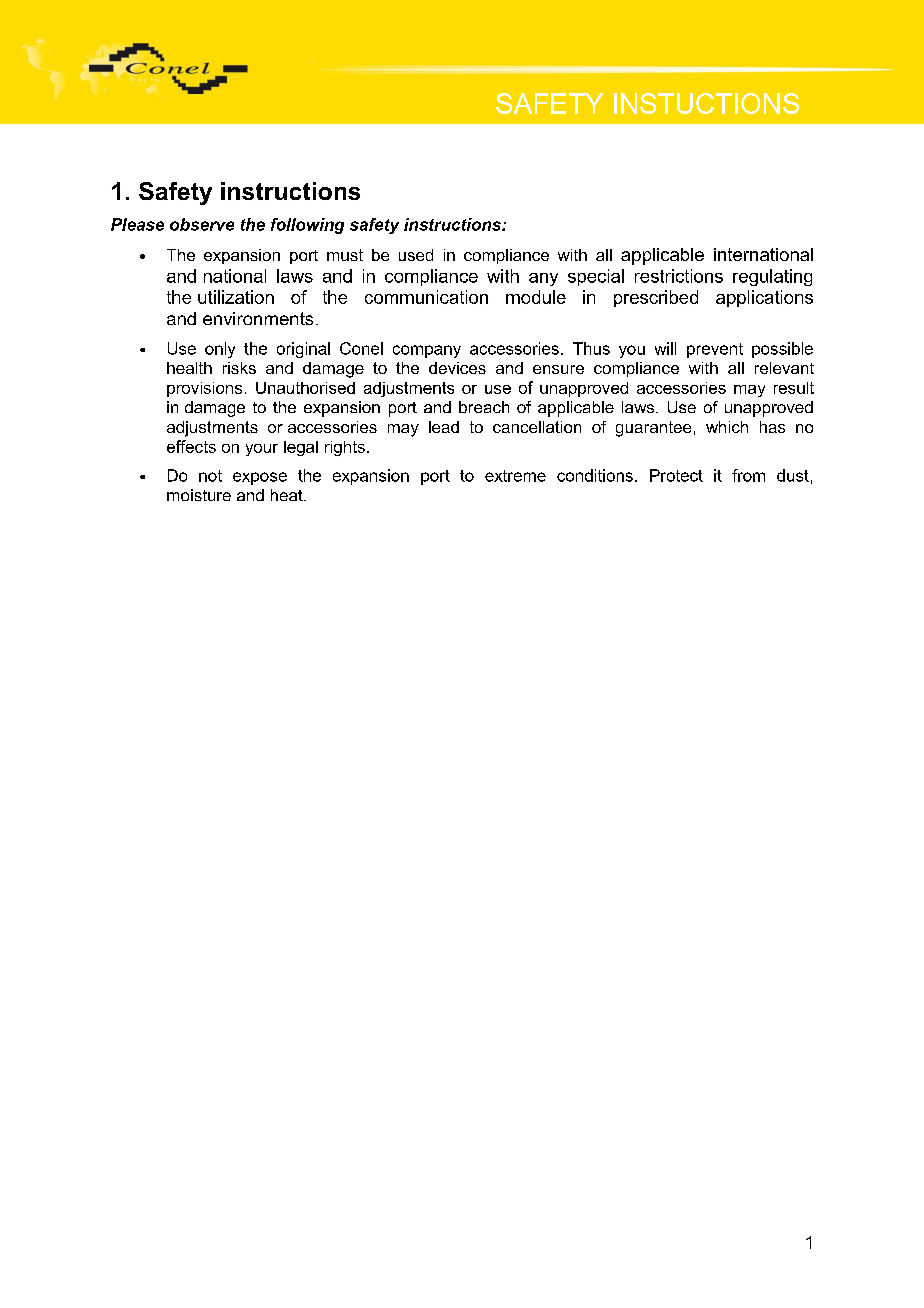 This screenshot has width=924, height=1308. I want to click on observe, so click(202, 224).
